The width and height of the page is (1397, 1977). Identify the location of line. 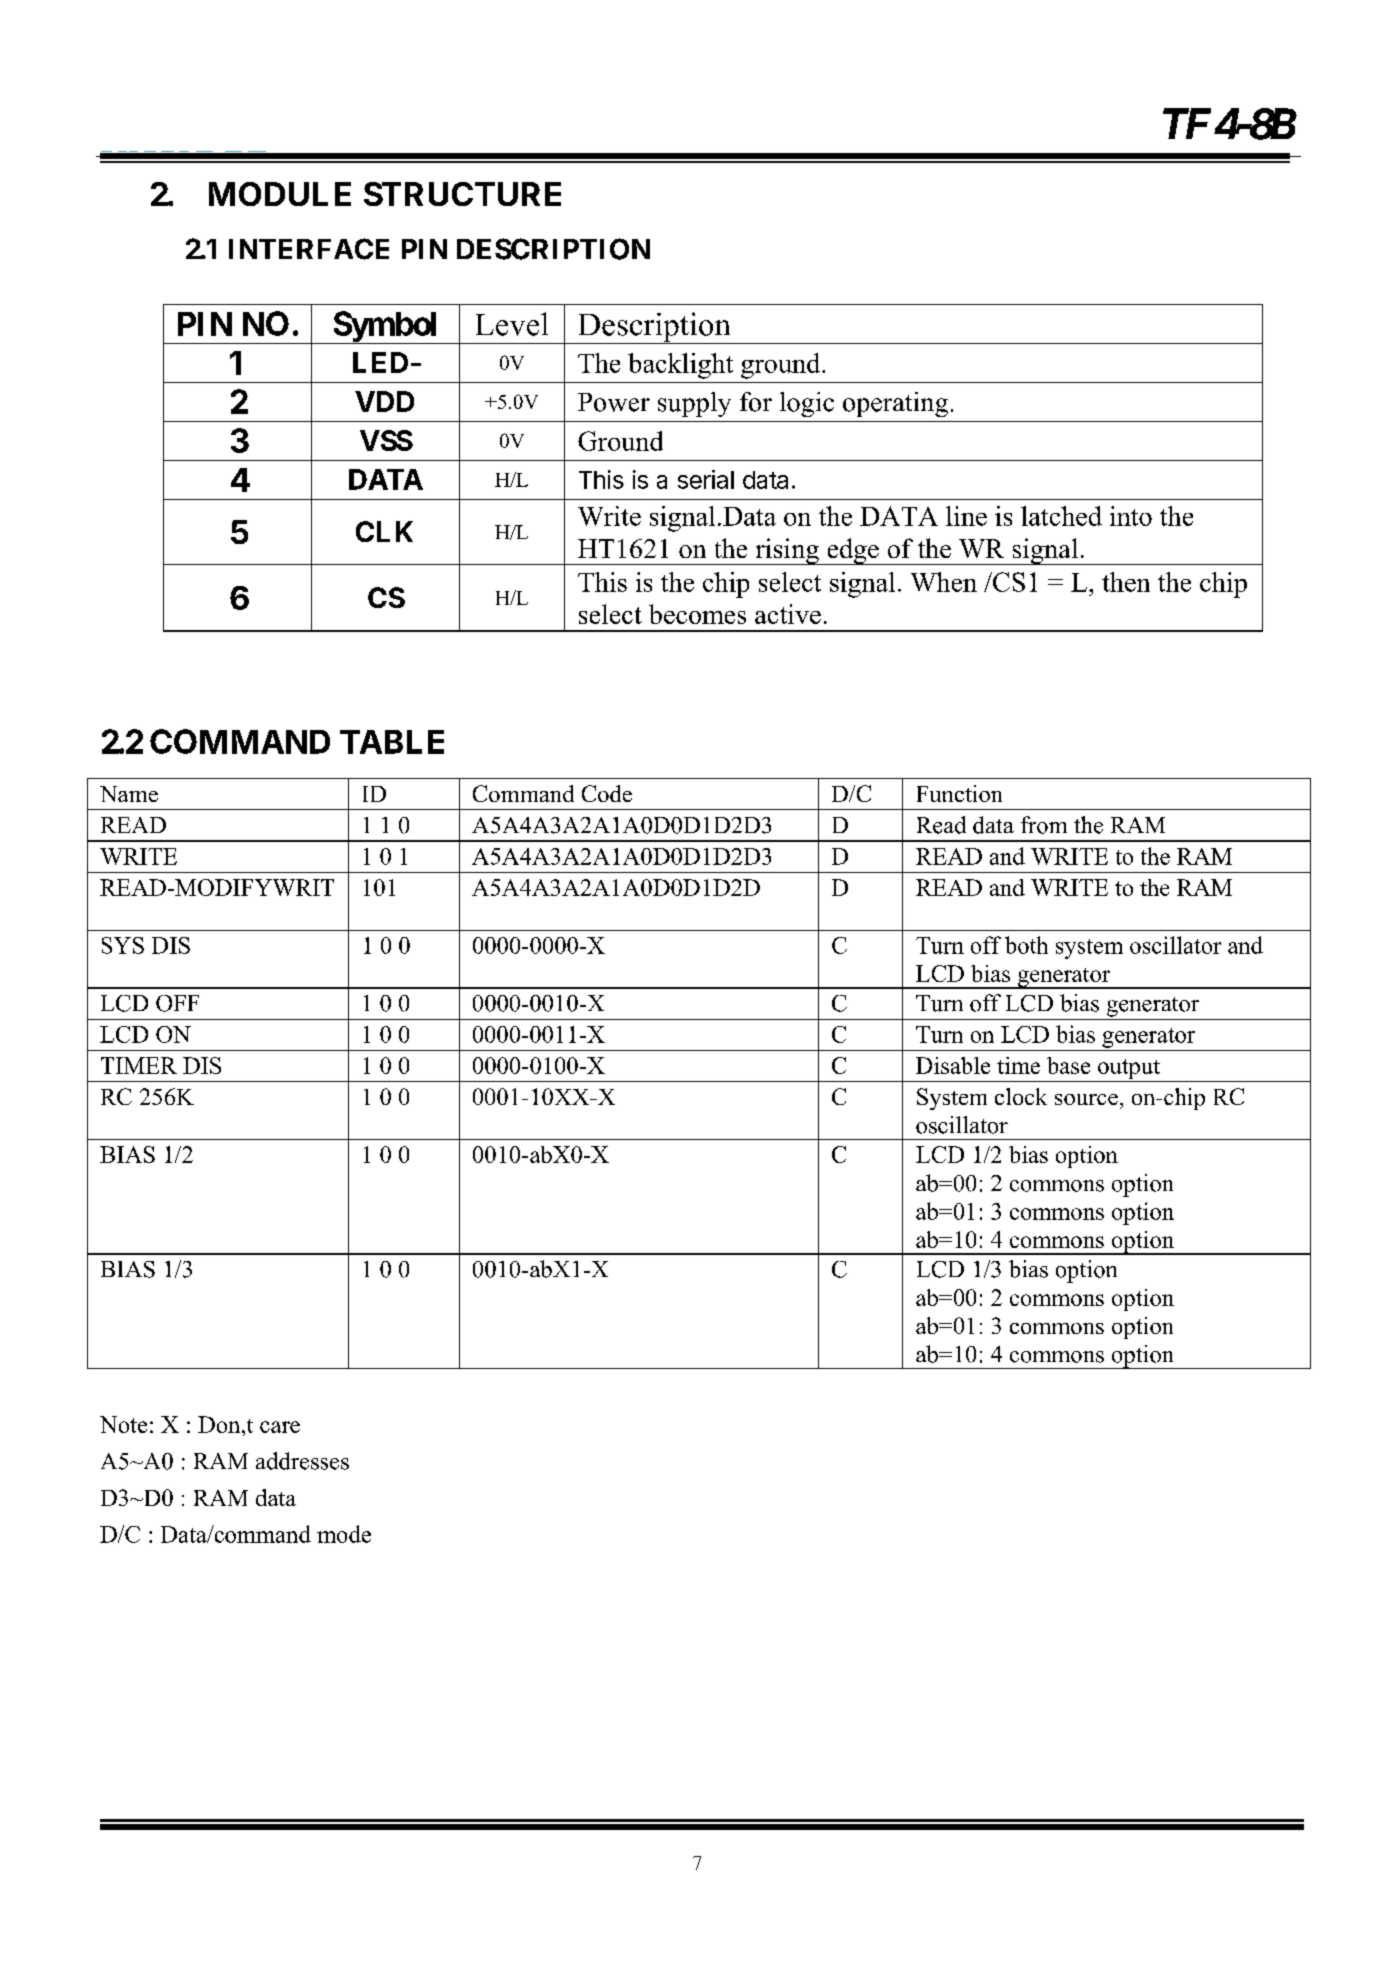
(966, 516).
